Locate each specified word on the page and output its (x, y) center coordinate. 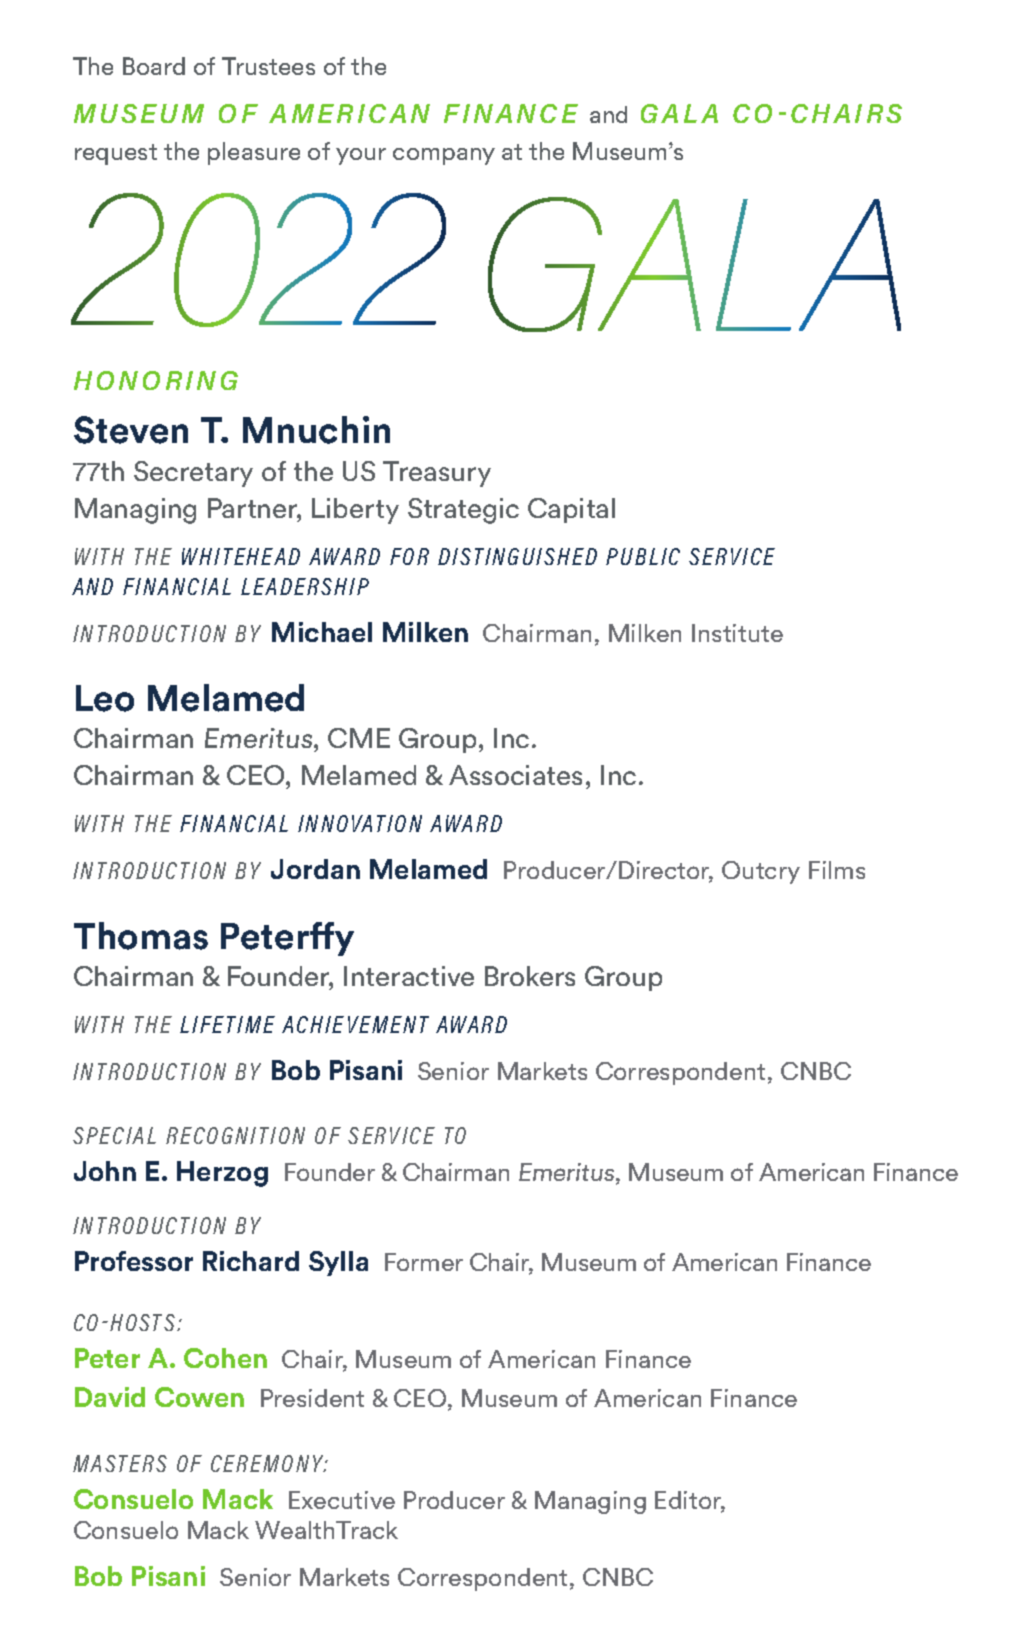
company (444, 156)
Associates (515, 775)
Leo (105, 698)
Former (424, 1262)
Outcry (761, 872)
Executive (342, 1500)
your (361, 156)
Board (154, 66)
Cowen (199, 1397)
